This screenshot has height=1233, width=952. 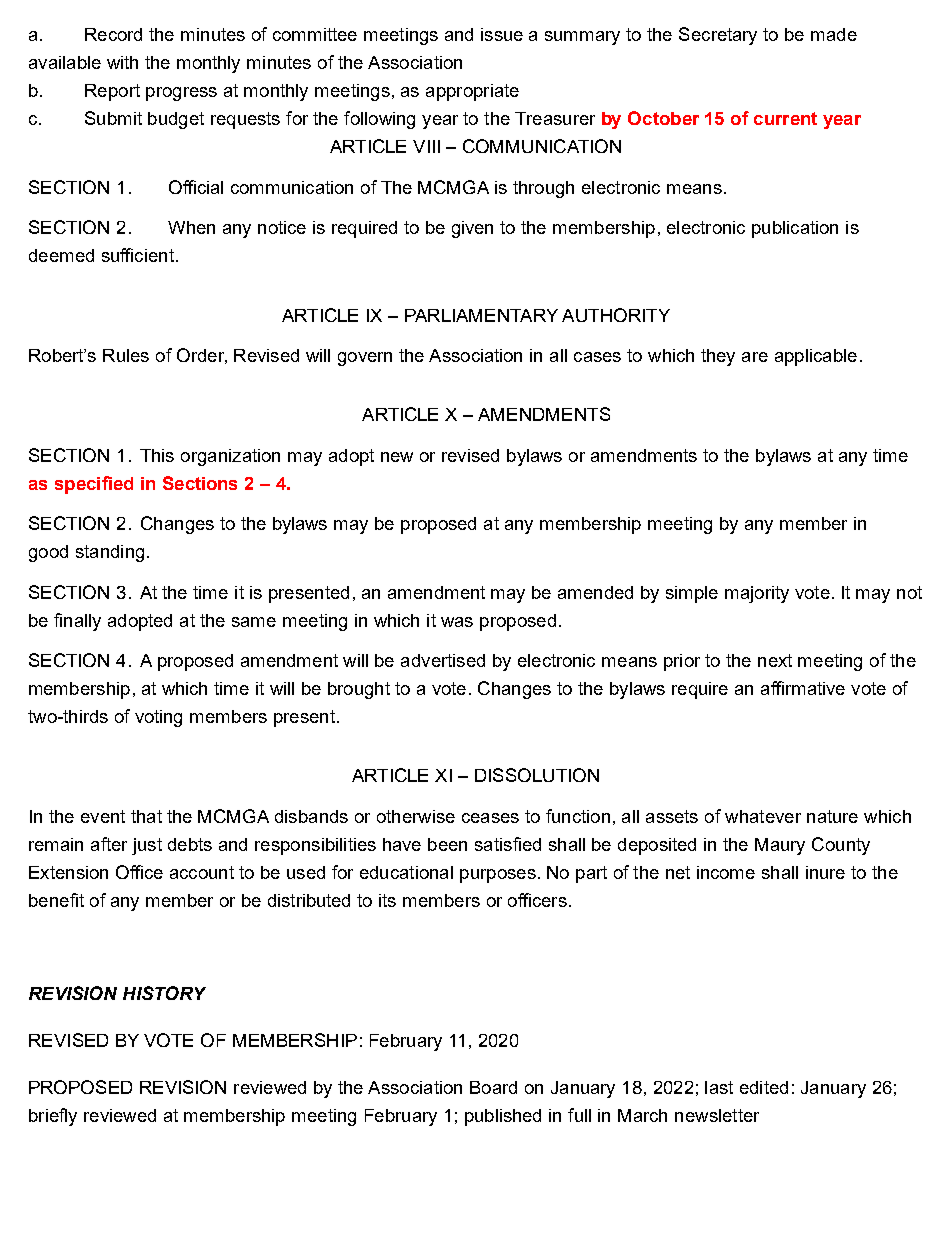 What do you see at coordinates (493, 1087) in the screenshot?
I see `Board` at bounding box center [493, 1087].
